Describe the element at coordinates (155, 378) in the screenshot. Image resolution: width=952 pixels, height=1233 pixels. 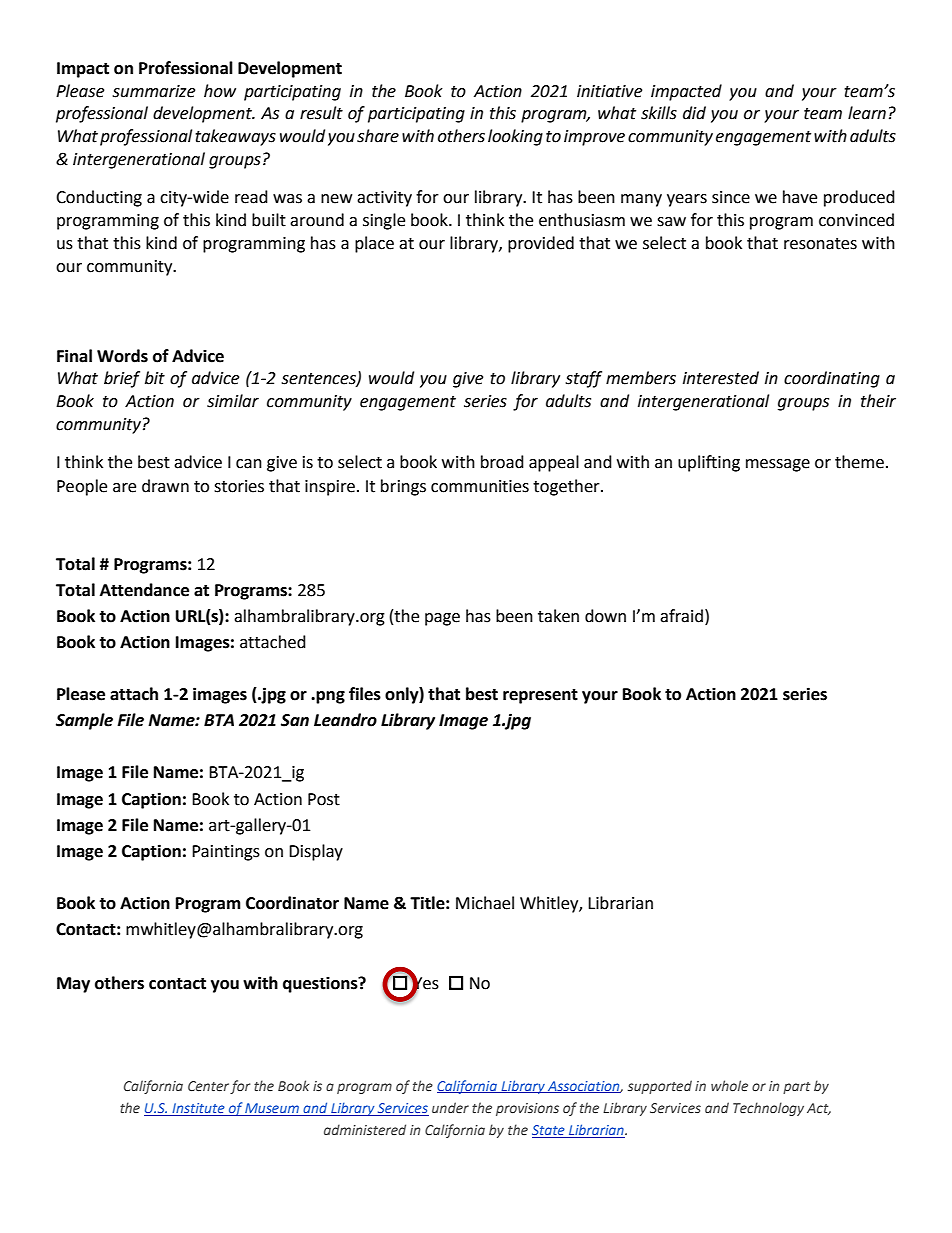
I see `bit` at that location.
